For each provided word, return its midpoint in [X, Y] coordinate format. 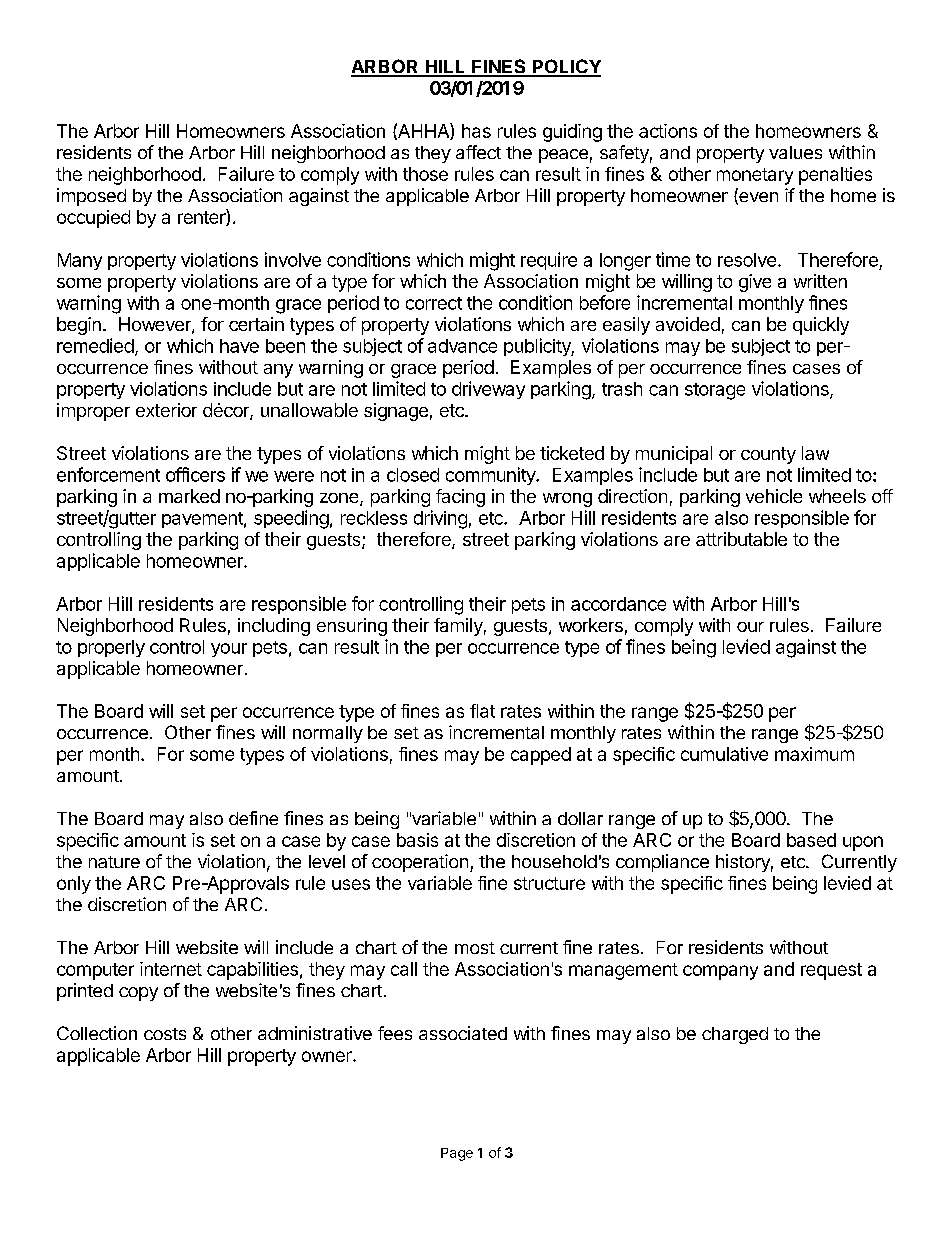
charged [735, 1035]
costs [165, 1034]
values [795, 152]
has [476, 131]
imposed [91, 197]
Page [457, 1154]
